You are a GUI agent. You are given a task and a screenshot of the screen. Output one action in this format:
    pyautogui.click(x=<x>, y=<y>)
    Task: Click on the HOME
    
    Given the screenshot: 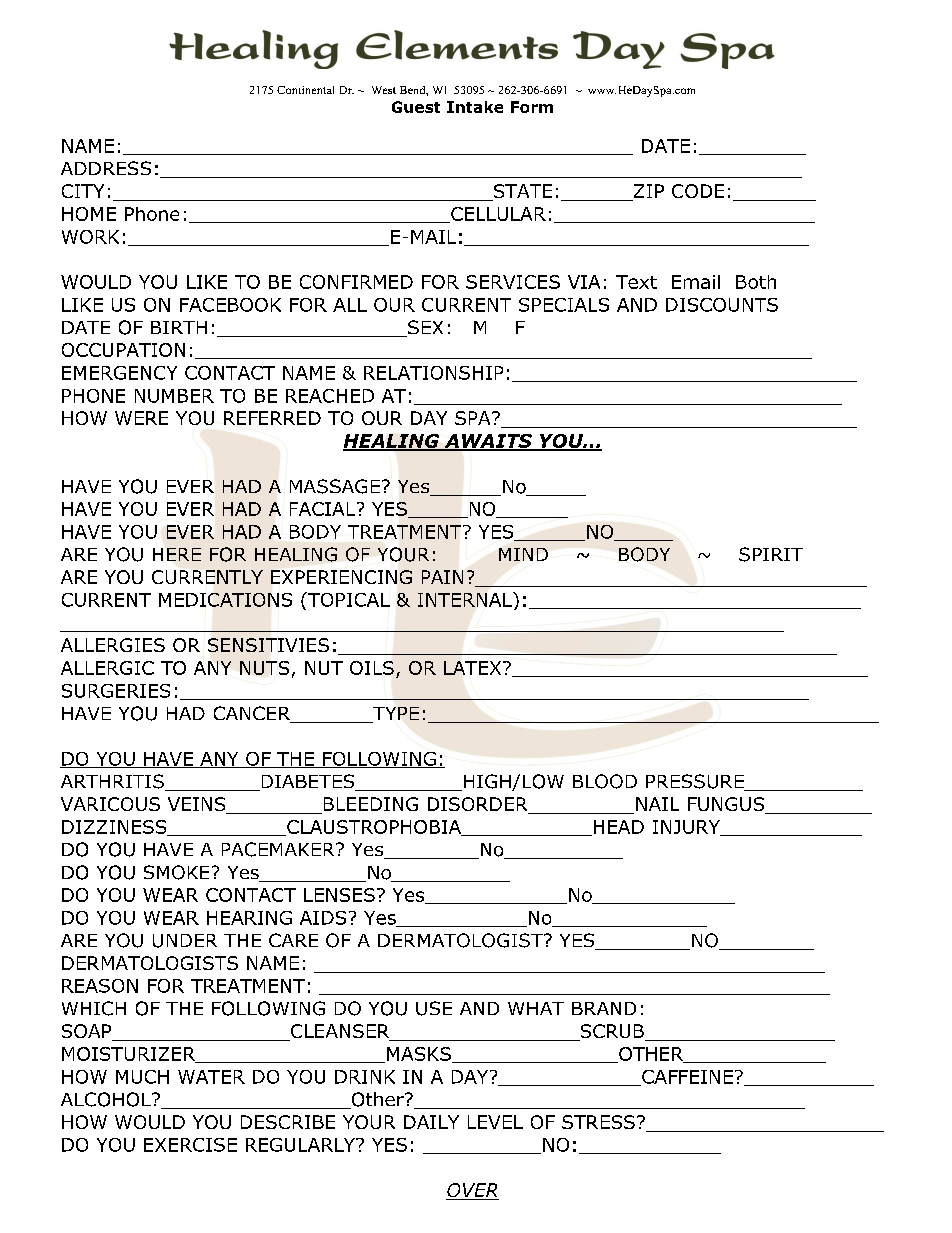 What is the action you would take?
    pyautogui.click(x=89, y=214)
